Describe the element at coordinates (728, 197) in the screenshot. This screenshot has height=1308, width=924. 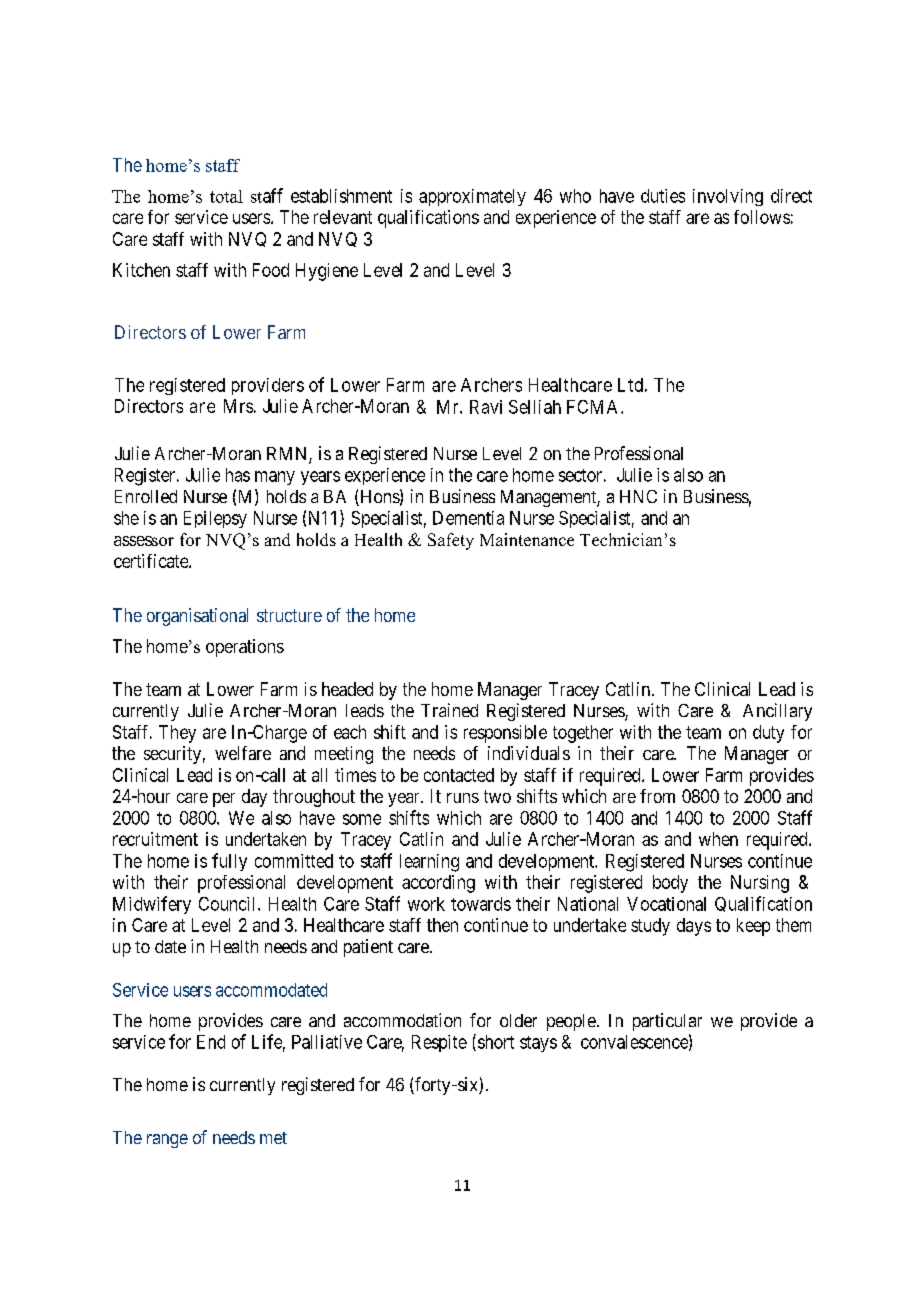
I see `involving` at that location.
